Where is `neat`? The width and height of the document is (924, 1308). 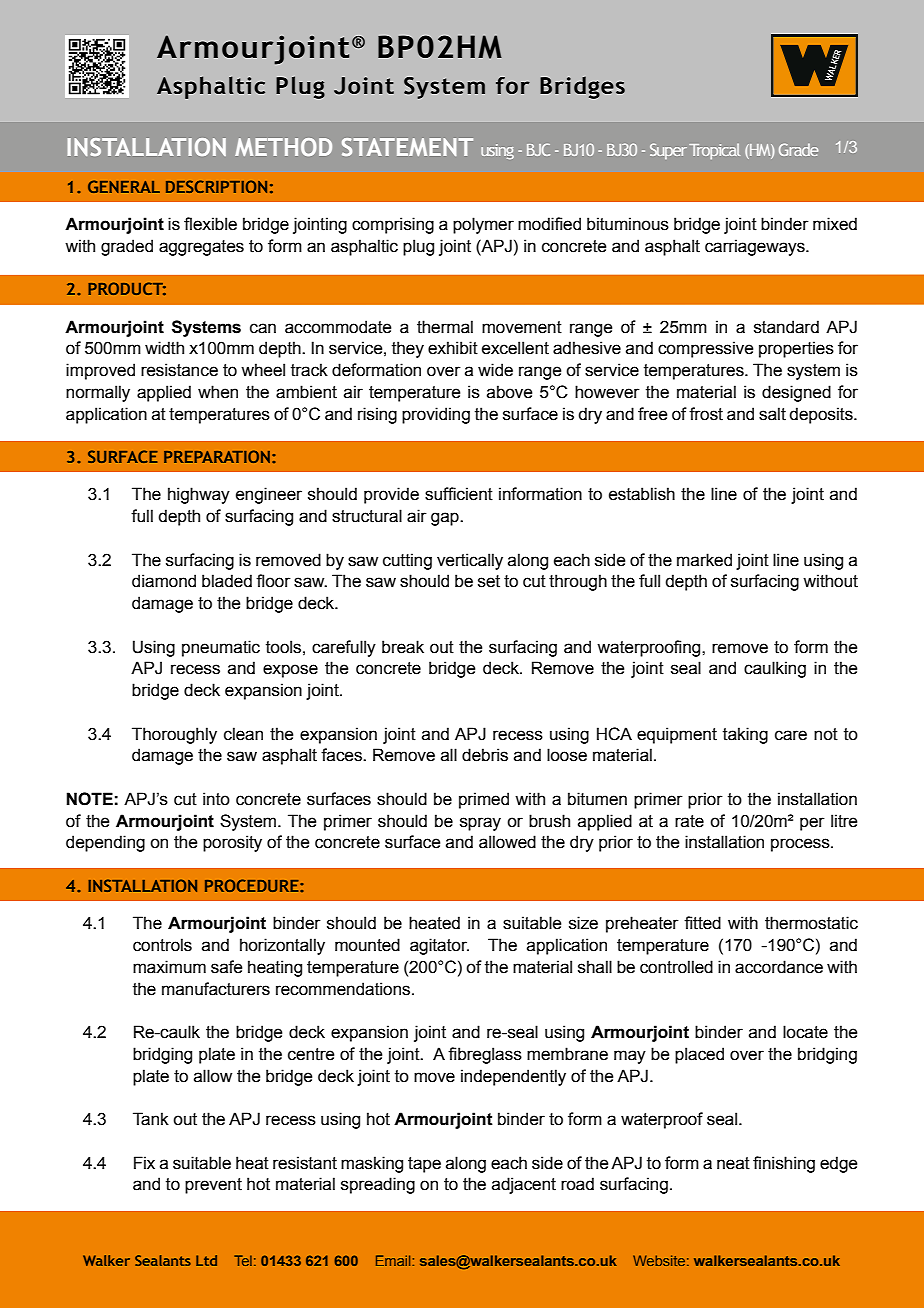
neat is located at coordinates (733, 1163).
